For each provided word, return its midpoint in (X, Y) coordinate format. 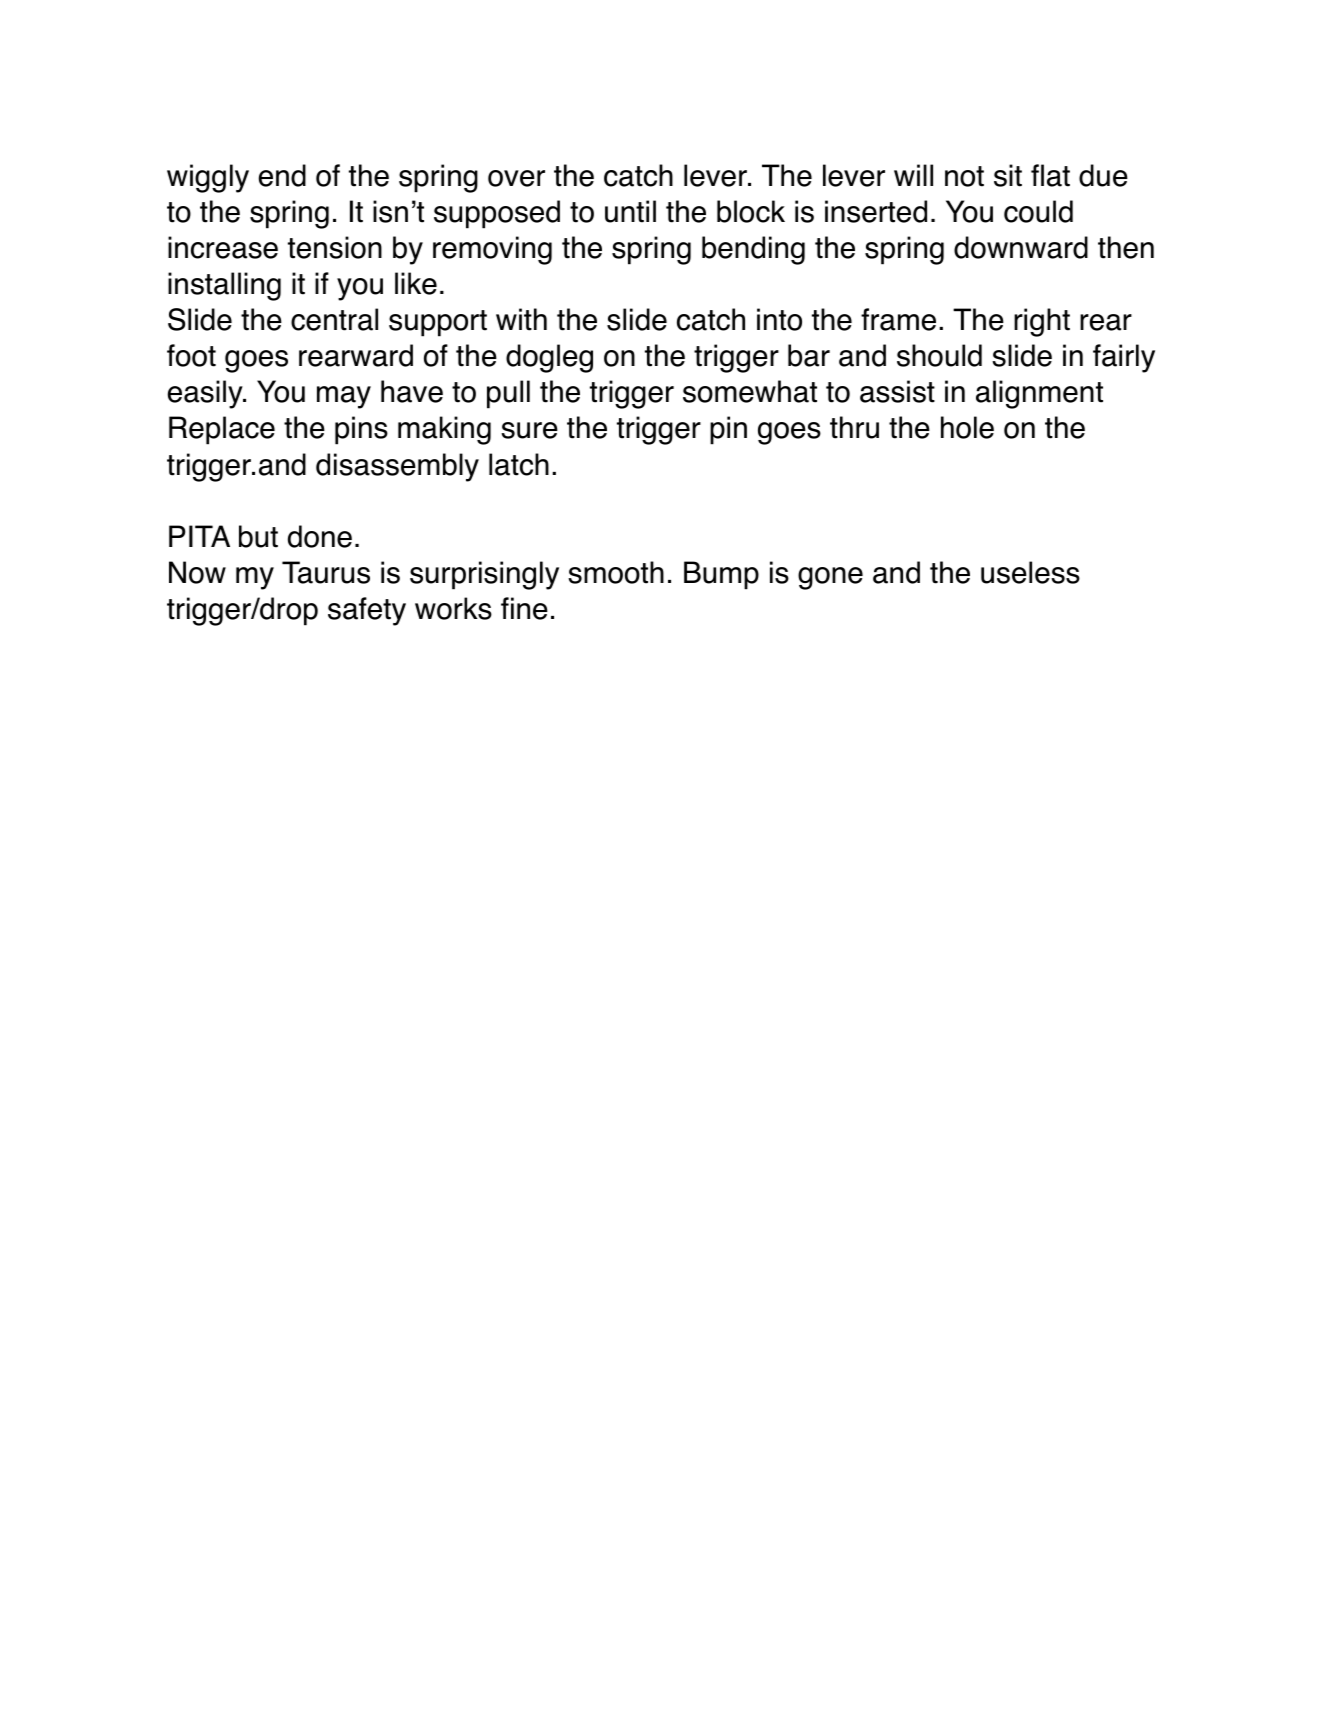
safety (367, 611)
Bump (721, 575)
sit (1008, 175)
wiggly (208, 178)
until (630, 211)
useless (1030, 572)
